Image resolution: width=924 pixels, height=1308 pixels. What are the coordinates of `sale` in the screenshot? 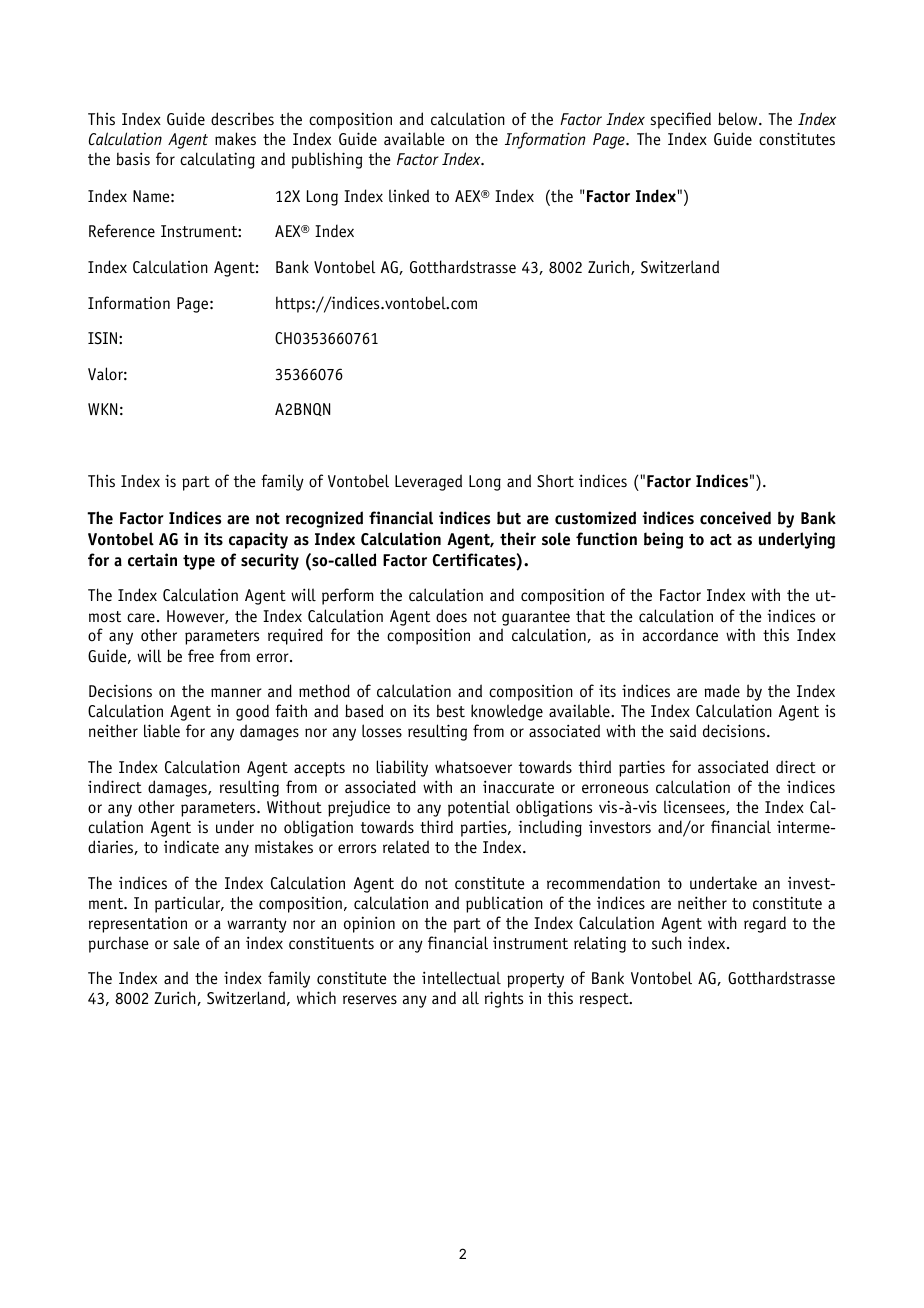 It's located at (186, 943).
